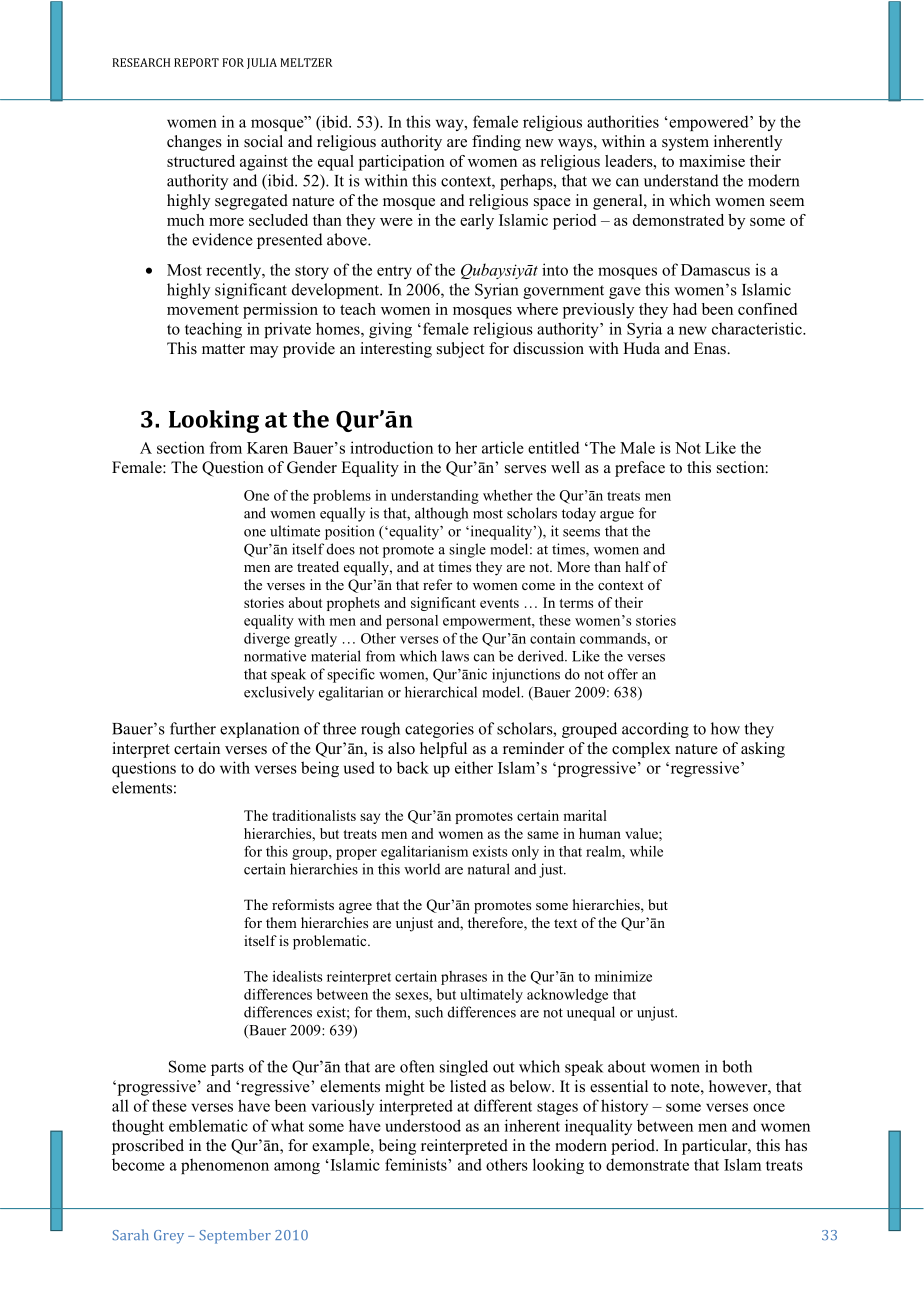  Describe the element at coordinates (267, 640) in the screenshot. I see `diverge` at that location.
